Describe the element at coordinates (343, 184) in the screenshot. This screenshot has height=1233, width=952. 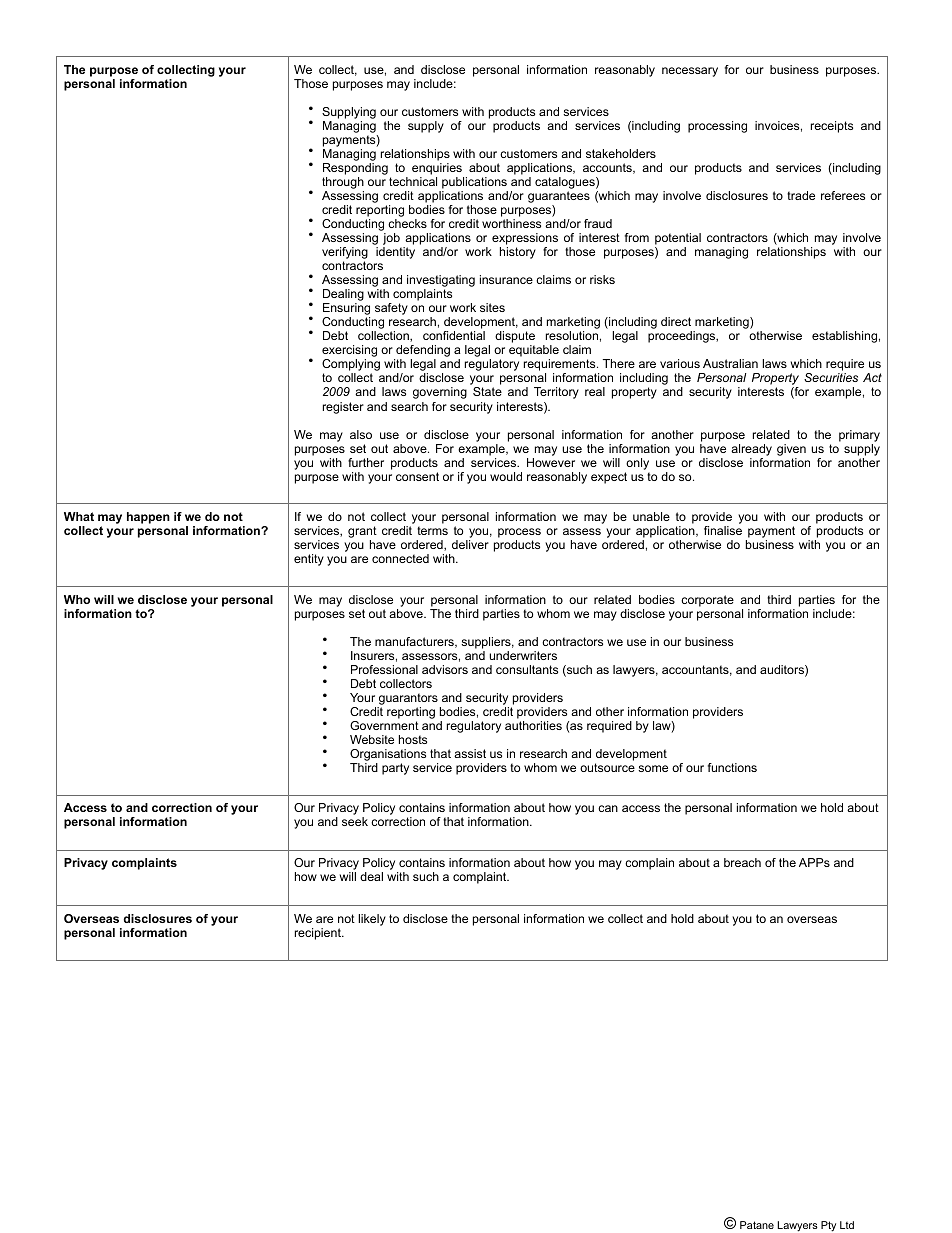
I see `through` at that location.
